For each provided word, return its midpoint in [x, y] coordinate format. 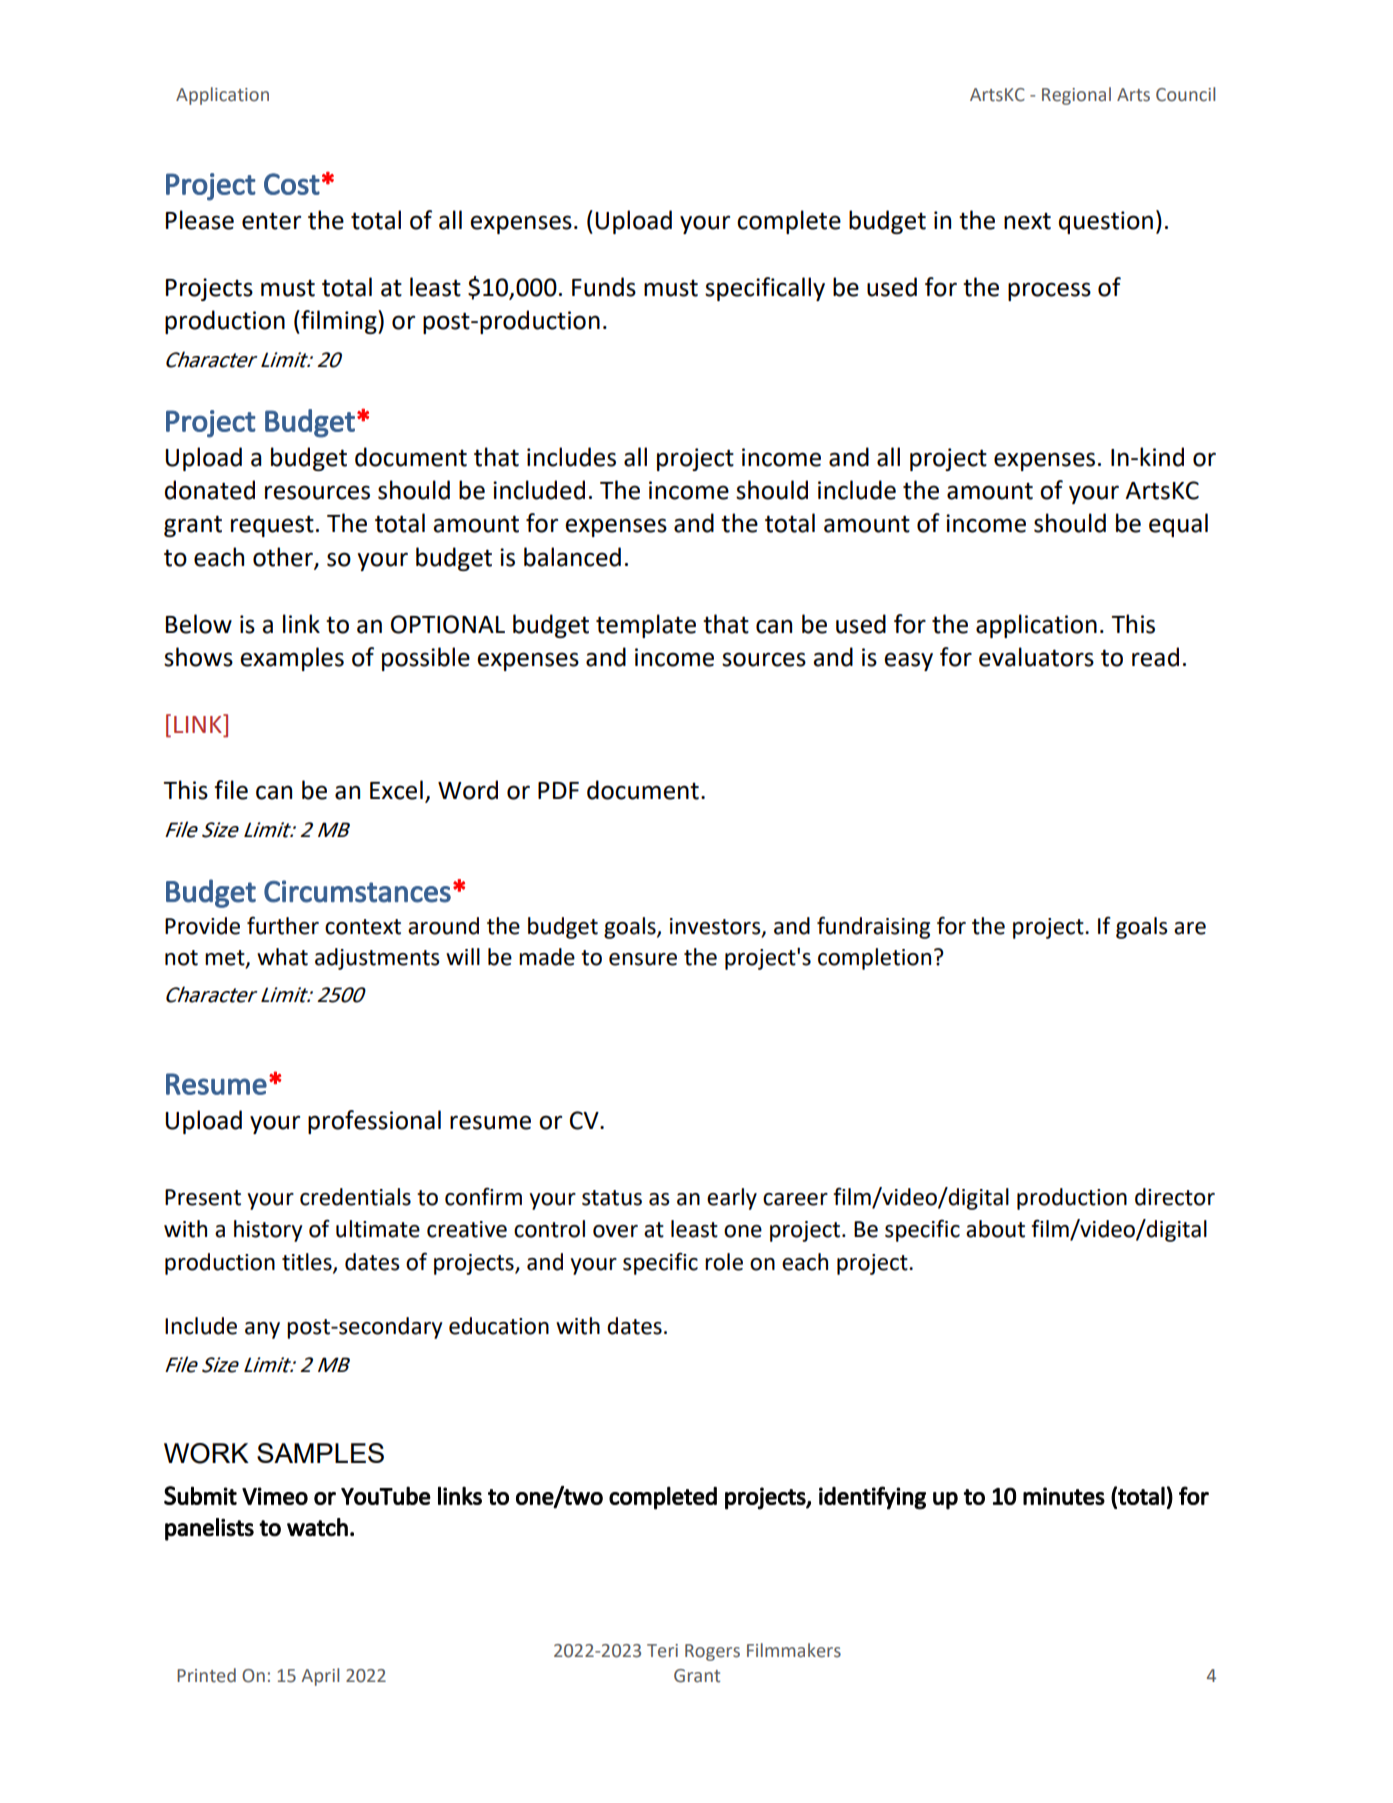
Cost [292, 184]
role [724, 1262]
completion [874, 959]
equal [1178, 525]
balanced [572, 557]
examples [292, 659]
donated [210, 490]
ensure [643, 959]
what [282, 957]
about [995, 1229]
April [320, 1677]
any [262, 1330]
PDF [558, 790]
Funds [604, 287]
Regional [1076, 96]
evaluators [1036, 657]
